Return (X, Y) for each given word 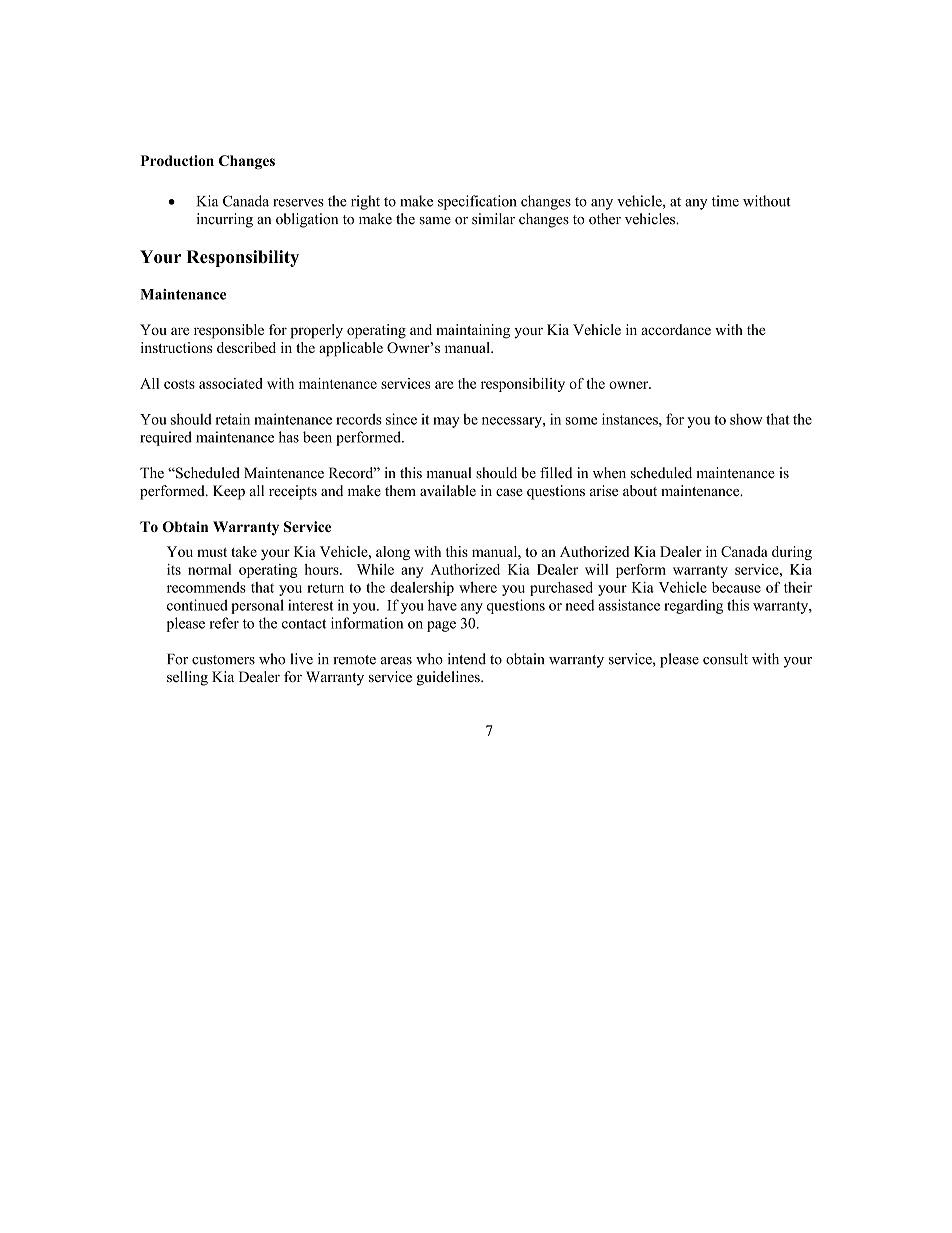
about (640, 490)
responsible (229, 331)
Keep (229, 492)
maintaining (473, 331)
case (509, 493)
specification (477, 202)
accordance (676, 329)
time (725, 201)
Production (177, 160)
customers (223, 660)
